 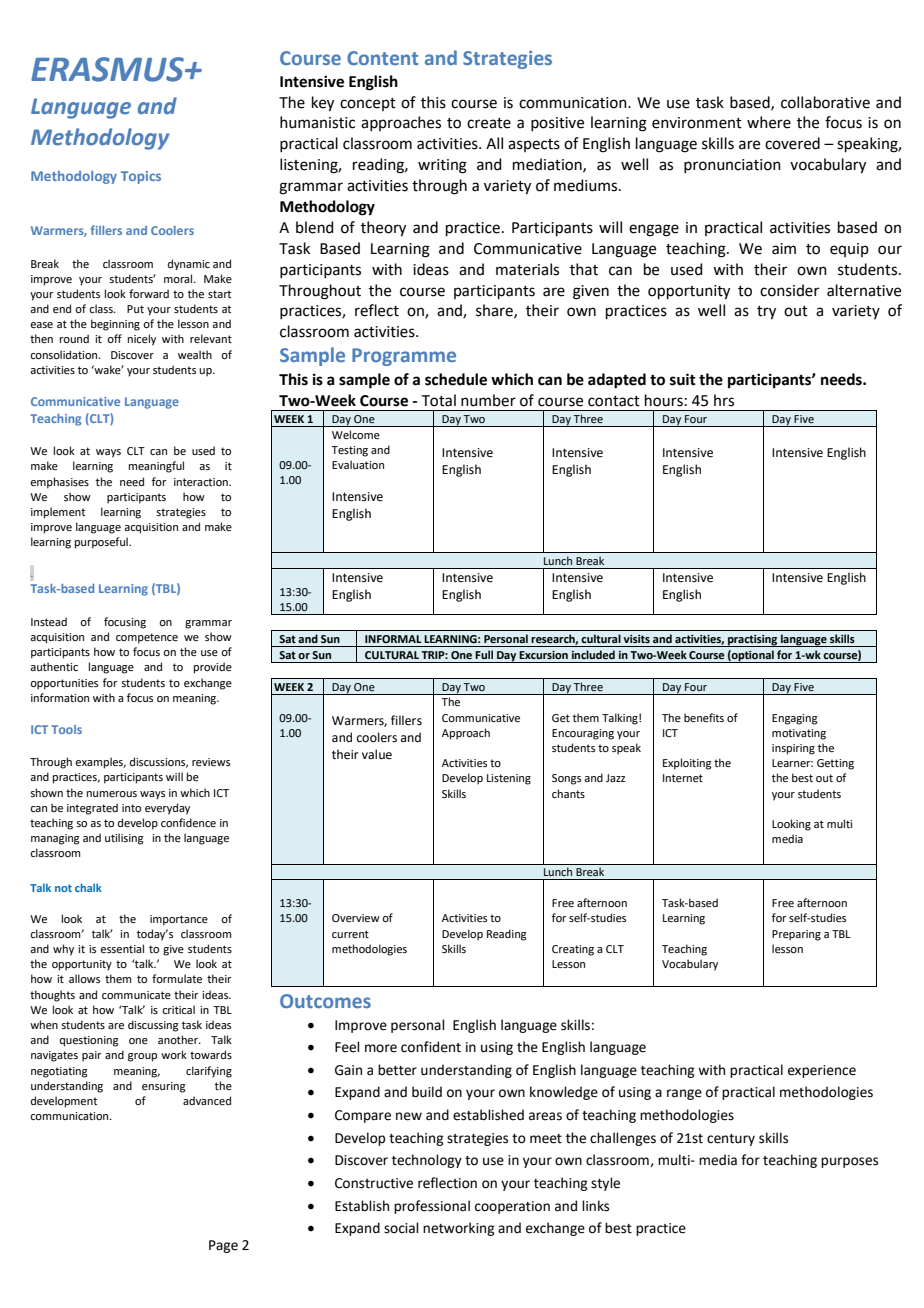 I want to click on value, so click(x=377, y=754).
